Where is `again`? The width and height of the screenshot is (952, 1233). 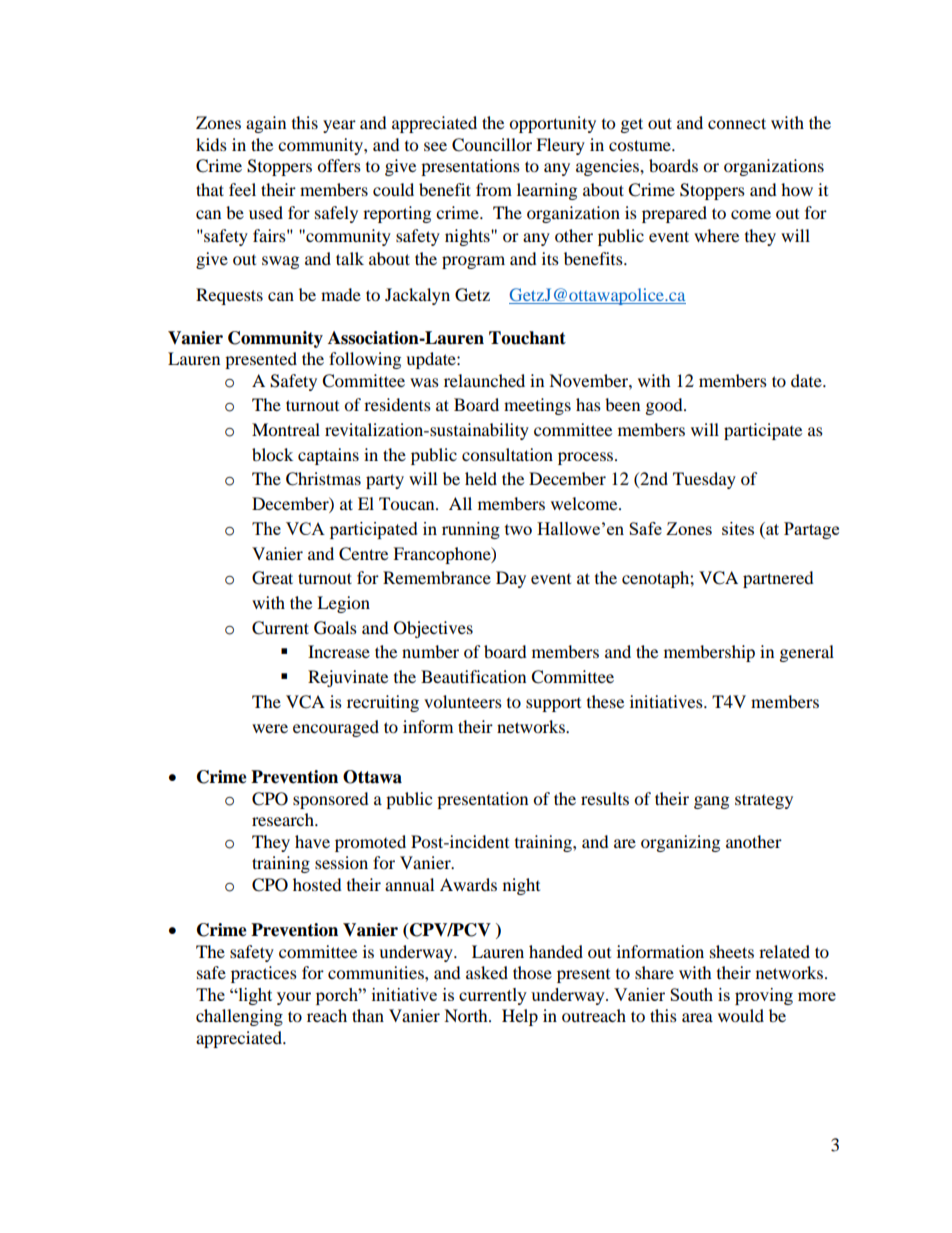 again is located at coordinates (266, 124).
